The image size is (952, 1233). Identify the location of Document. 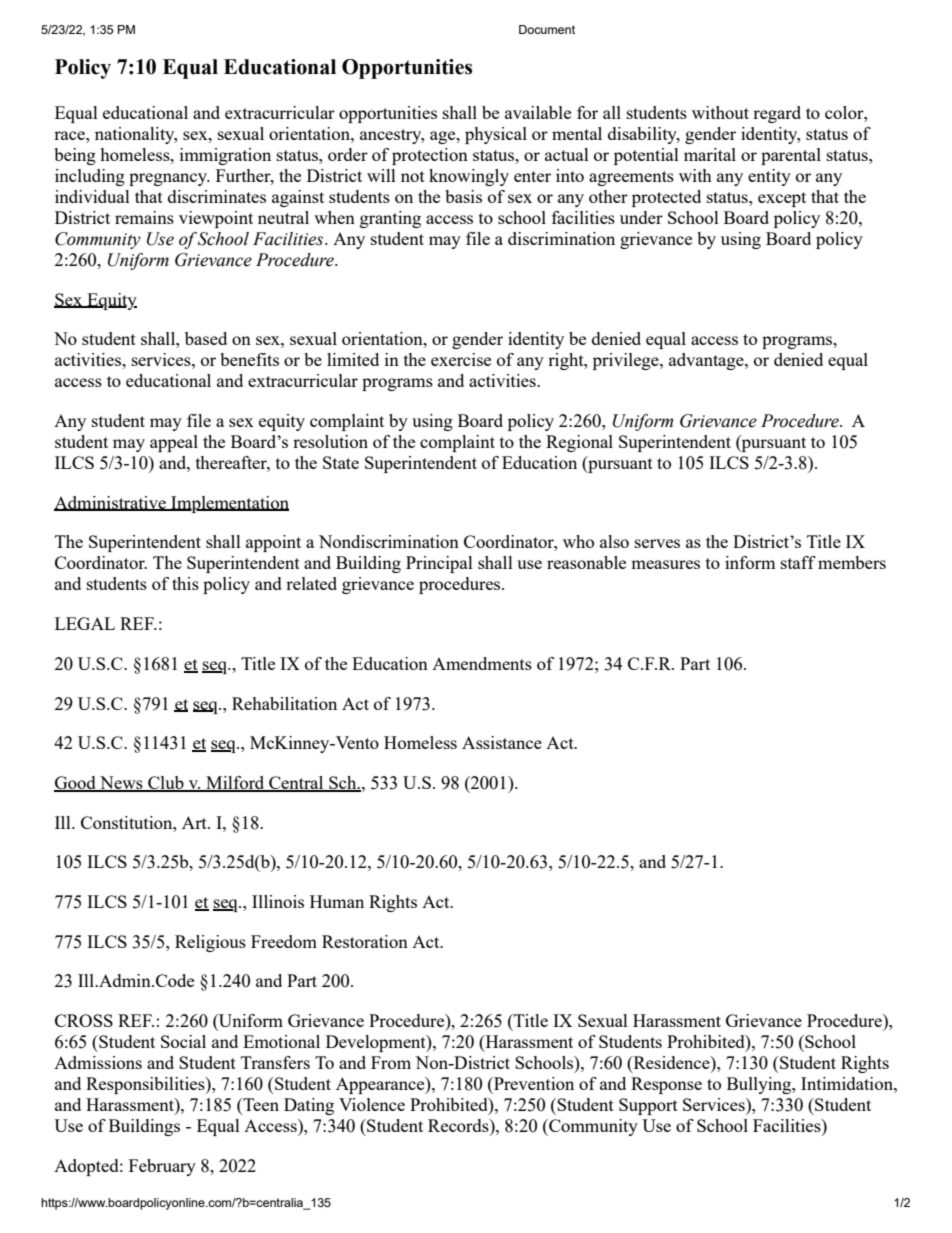
(547, 29).
